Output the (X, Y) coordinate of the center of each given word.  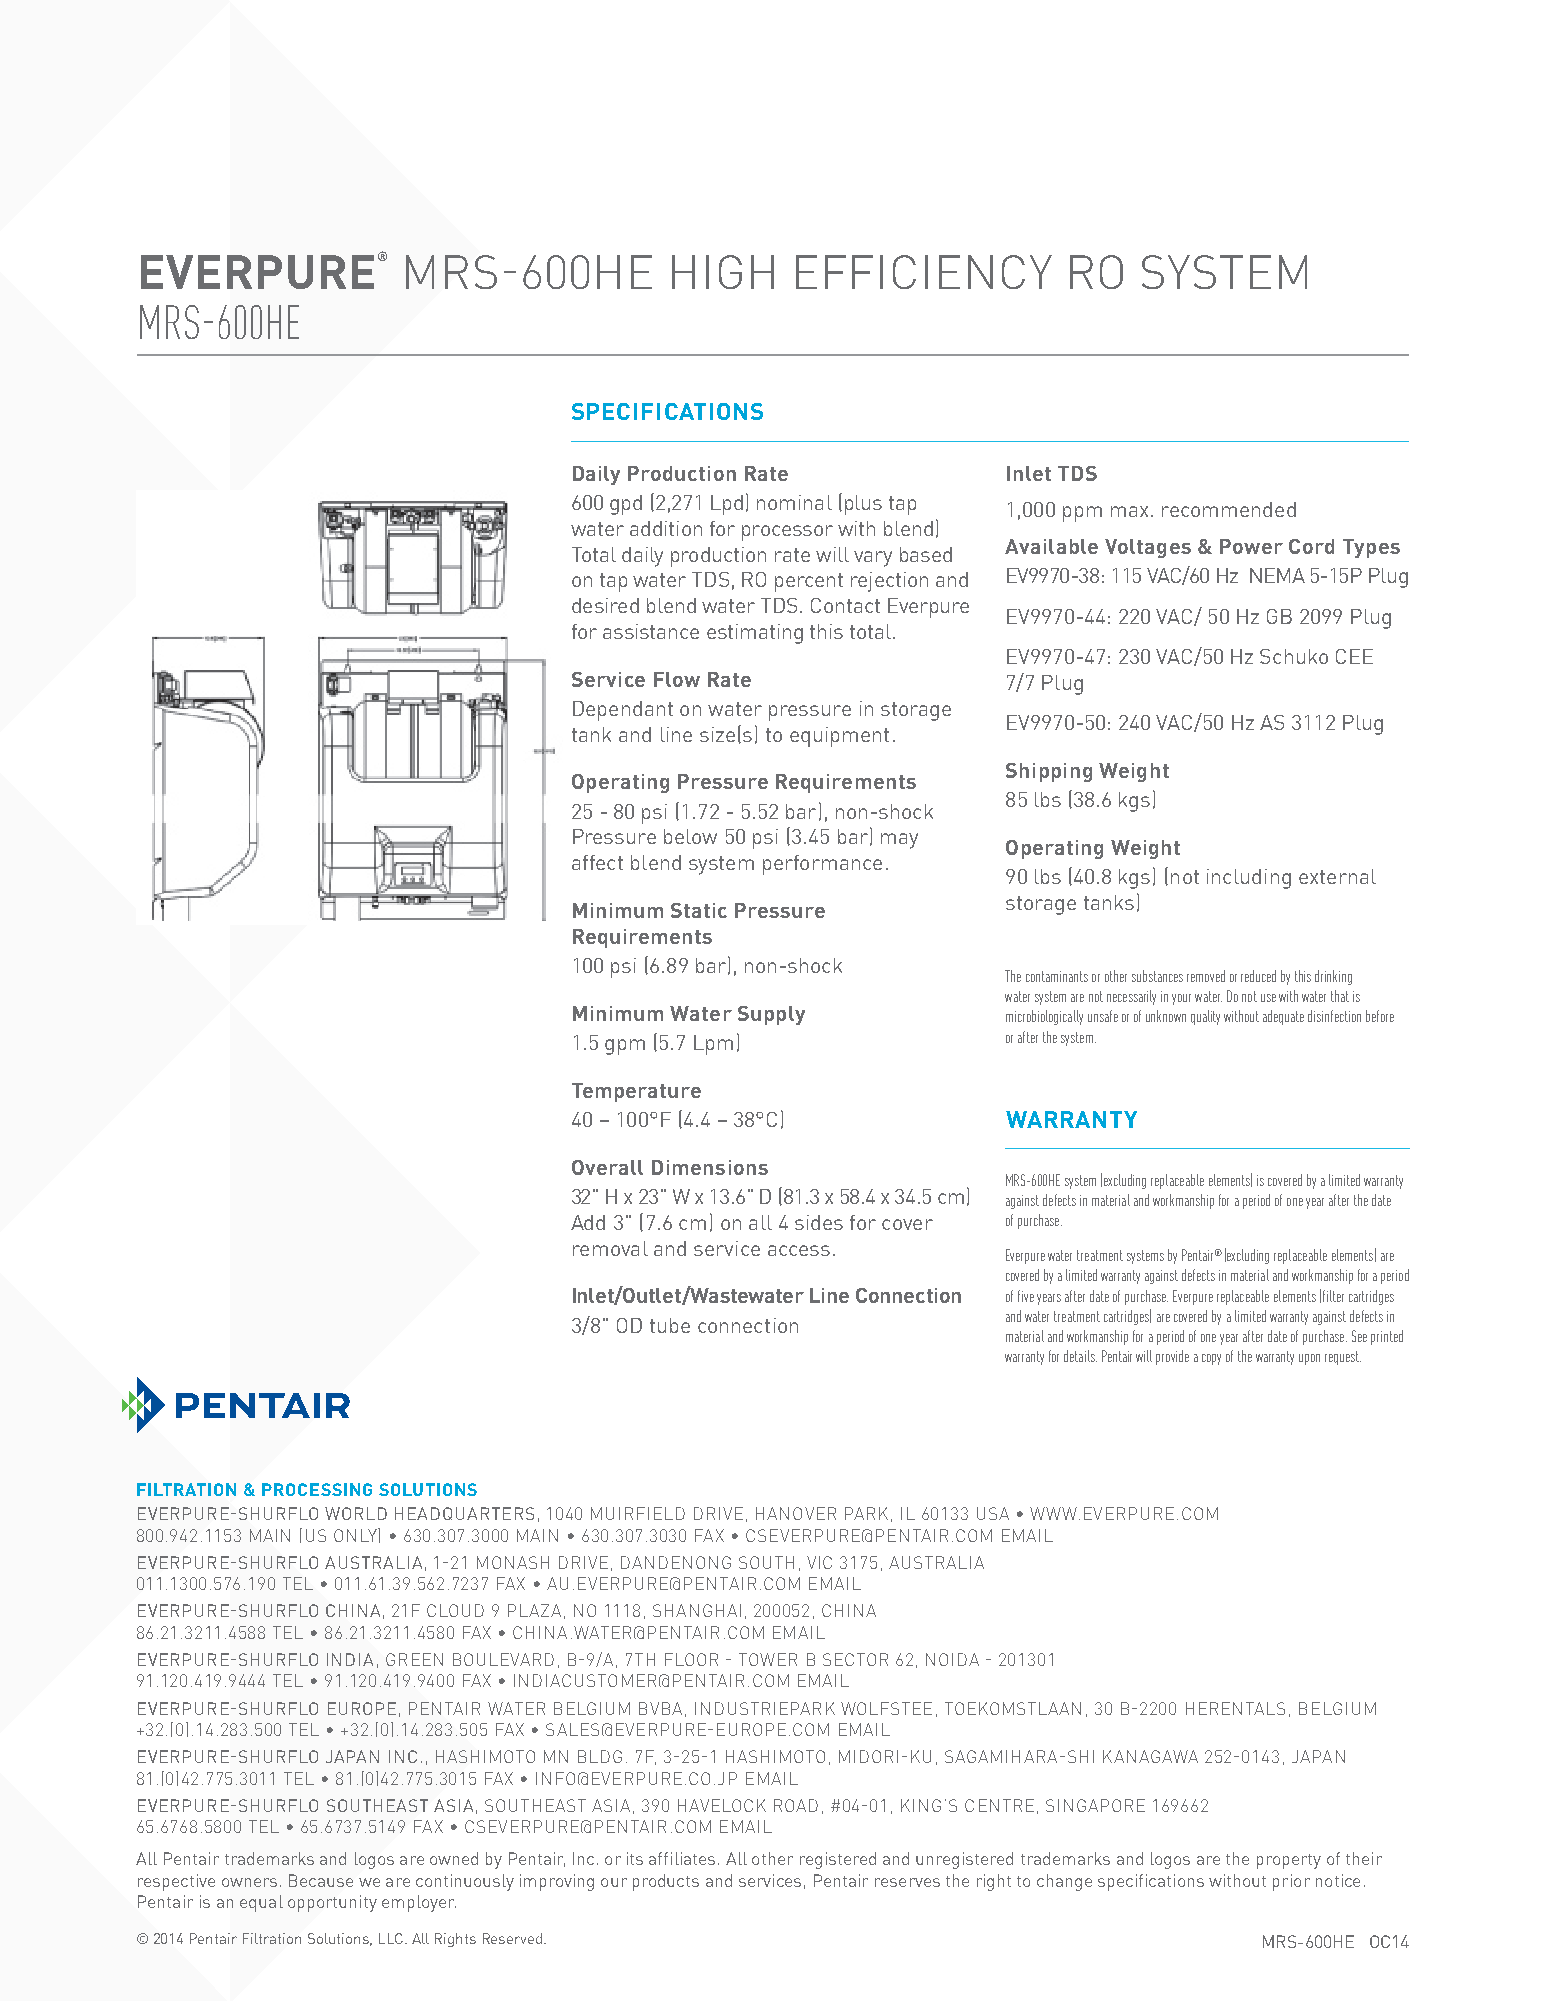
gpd (626, 505)
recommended (1229, 509)
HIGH (723, 272)
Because (321, 1880)
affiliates (682, 1858)
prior (1291, 1882)
